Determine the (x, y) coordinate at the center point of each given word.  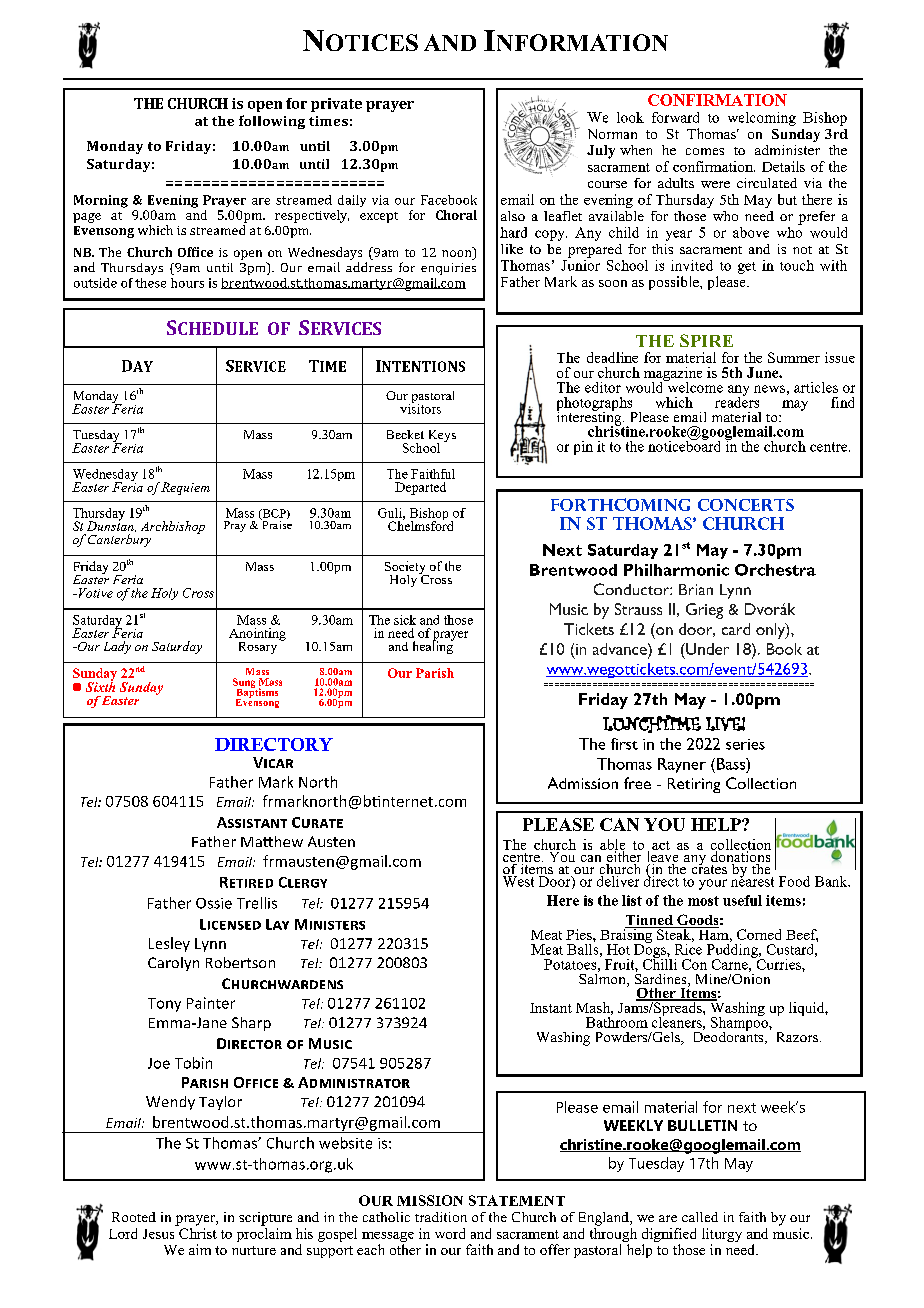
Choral (456, 215)
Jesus (158, 1234)
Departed (420, 488)
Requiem (185, 488)
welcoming (762, 119)
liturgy (722, 1235)
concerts (746, 505)
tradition (441, 1217)
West (518, 881)
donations (741, 857)
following (272, 122)
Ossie (214, 903)
